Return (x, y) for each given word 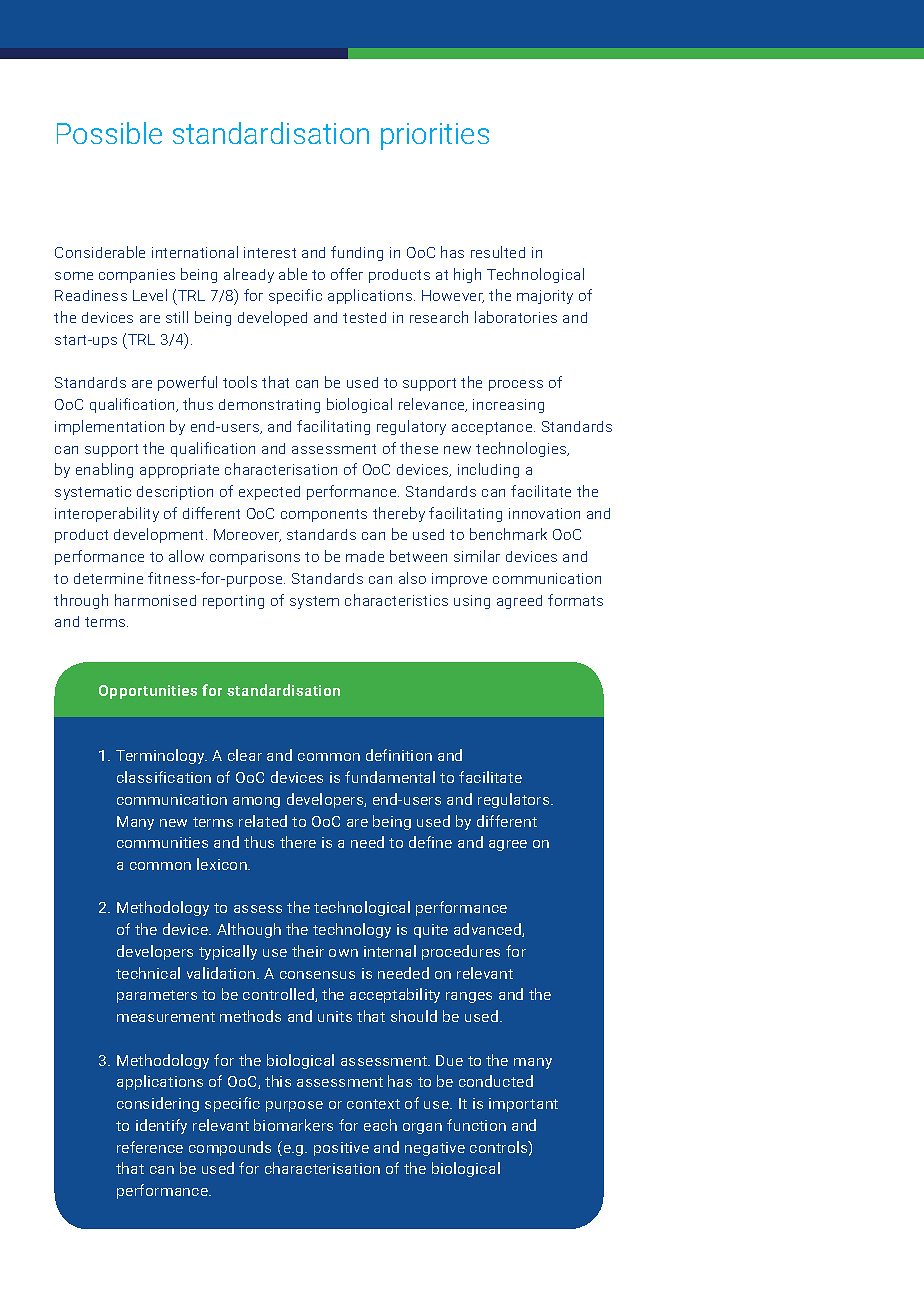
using (472, 602)
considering (158, 1104)
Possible (109, 133)
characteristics (396, 600)
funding (357, 253)
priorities (435, 136)
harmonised (155, 600)
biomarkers (293, 1125)
